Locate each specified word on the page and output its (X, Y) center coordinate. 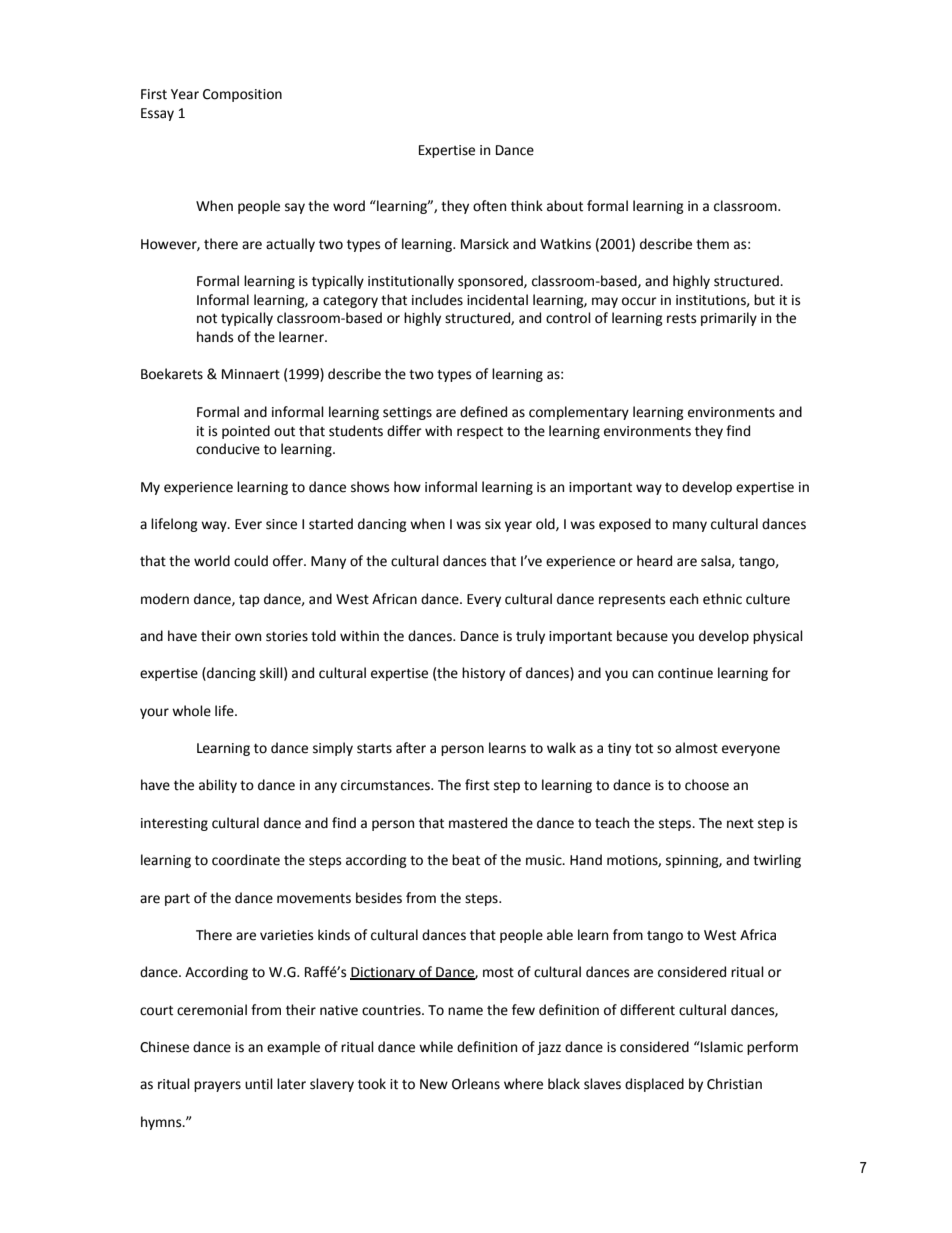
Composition (242, 95)
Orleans (476, 1084)
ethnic (722, 599)
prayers (217, 1086)
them (712, 244)
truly (530, 637)
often (489, 206)
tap (249, 601)
